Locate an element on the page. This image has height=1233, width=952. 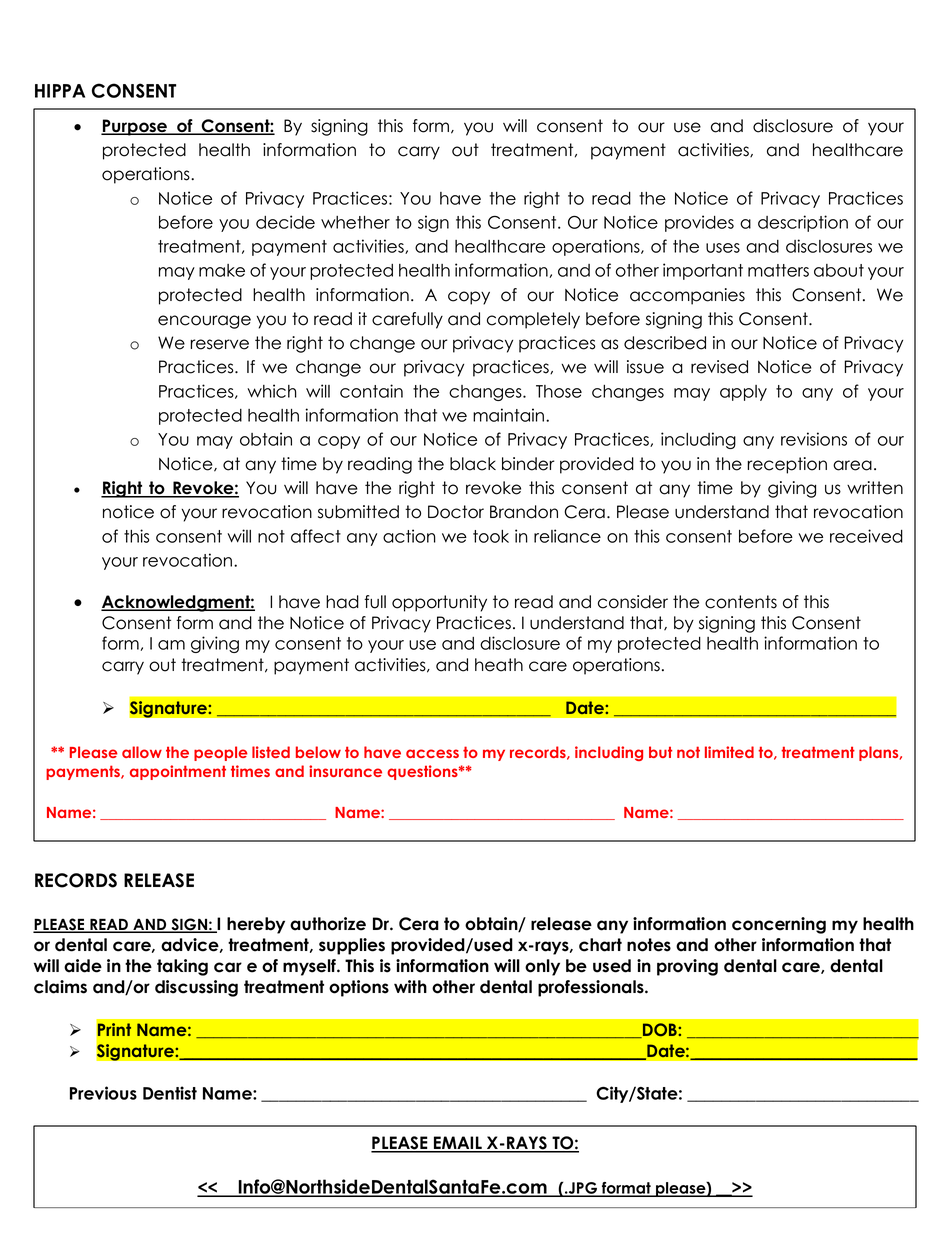
EMAIL is located at coordinates (458, 1144).
